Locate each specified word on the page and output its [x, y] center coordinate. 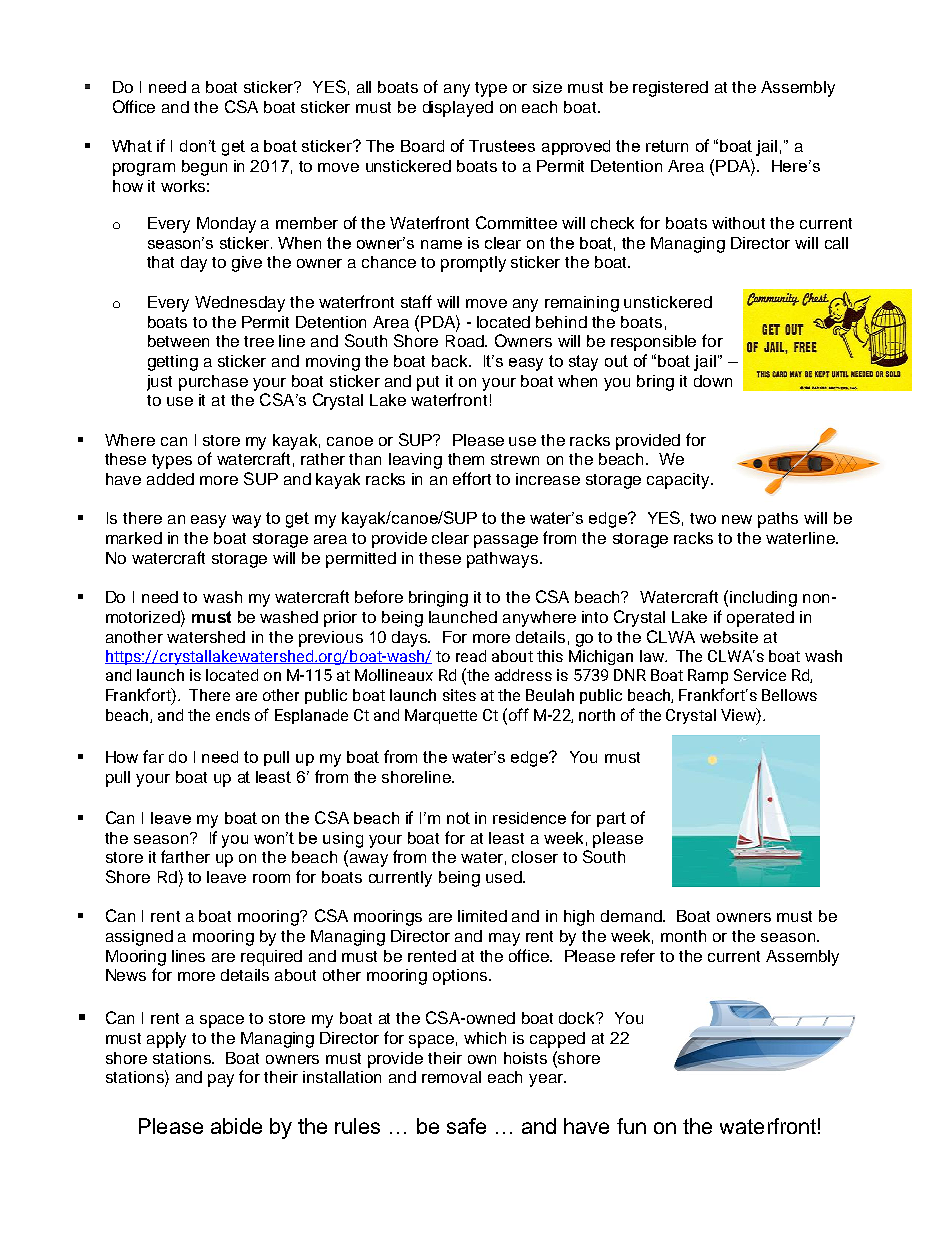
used [505, 877]
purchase [213, 383]
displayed [458, 109]
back [451, 361]
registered [670, 89]
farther [185, 856]
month [683, 936]
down [713, 381]
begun [204, 168]
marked [134, 538]
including [763, 599]
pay [221, 1080]
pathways [504, 560]
